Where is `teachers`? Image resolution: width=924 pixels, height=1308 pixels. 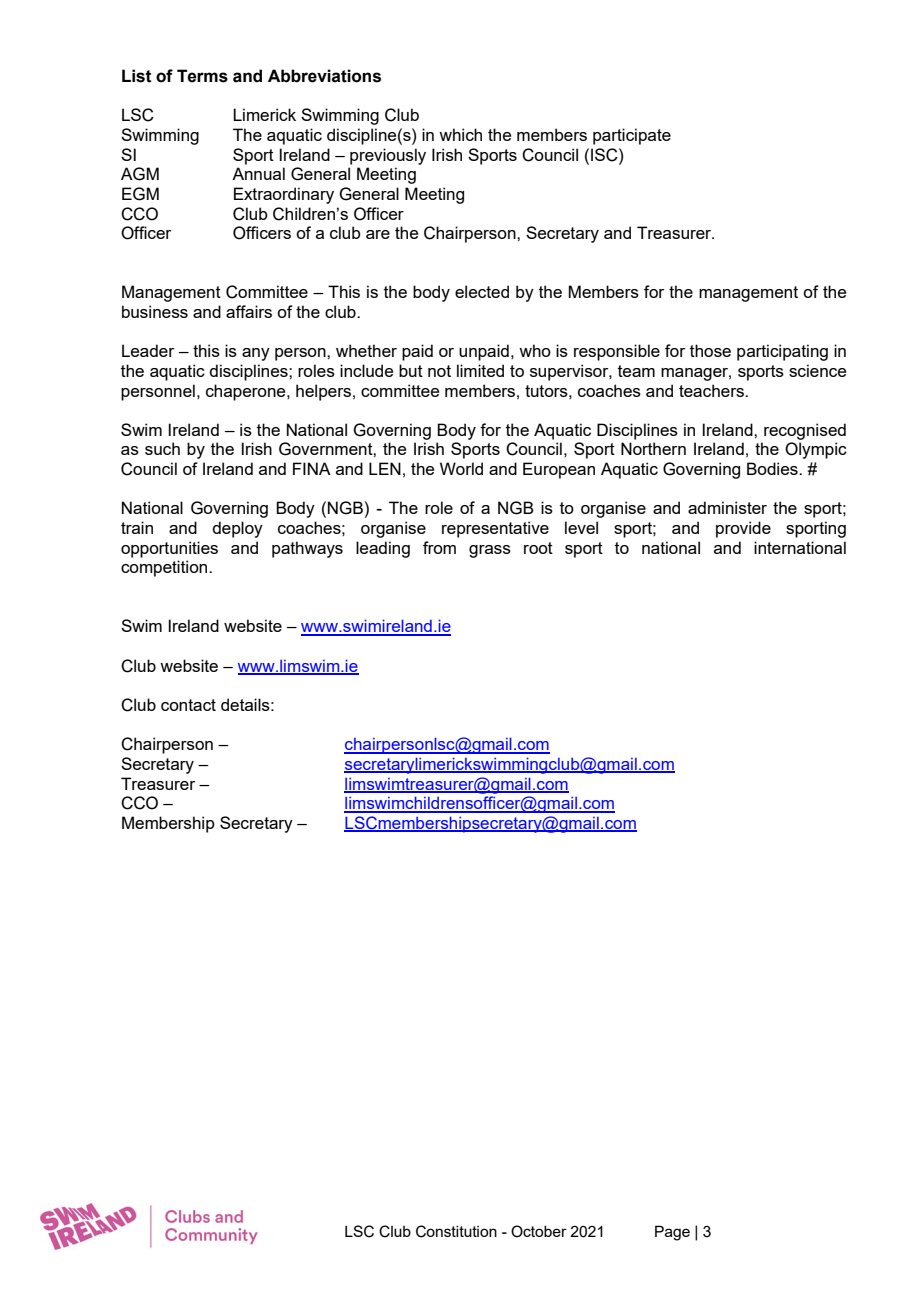 teachers is located at coordinates (712, 390).
